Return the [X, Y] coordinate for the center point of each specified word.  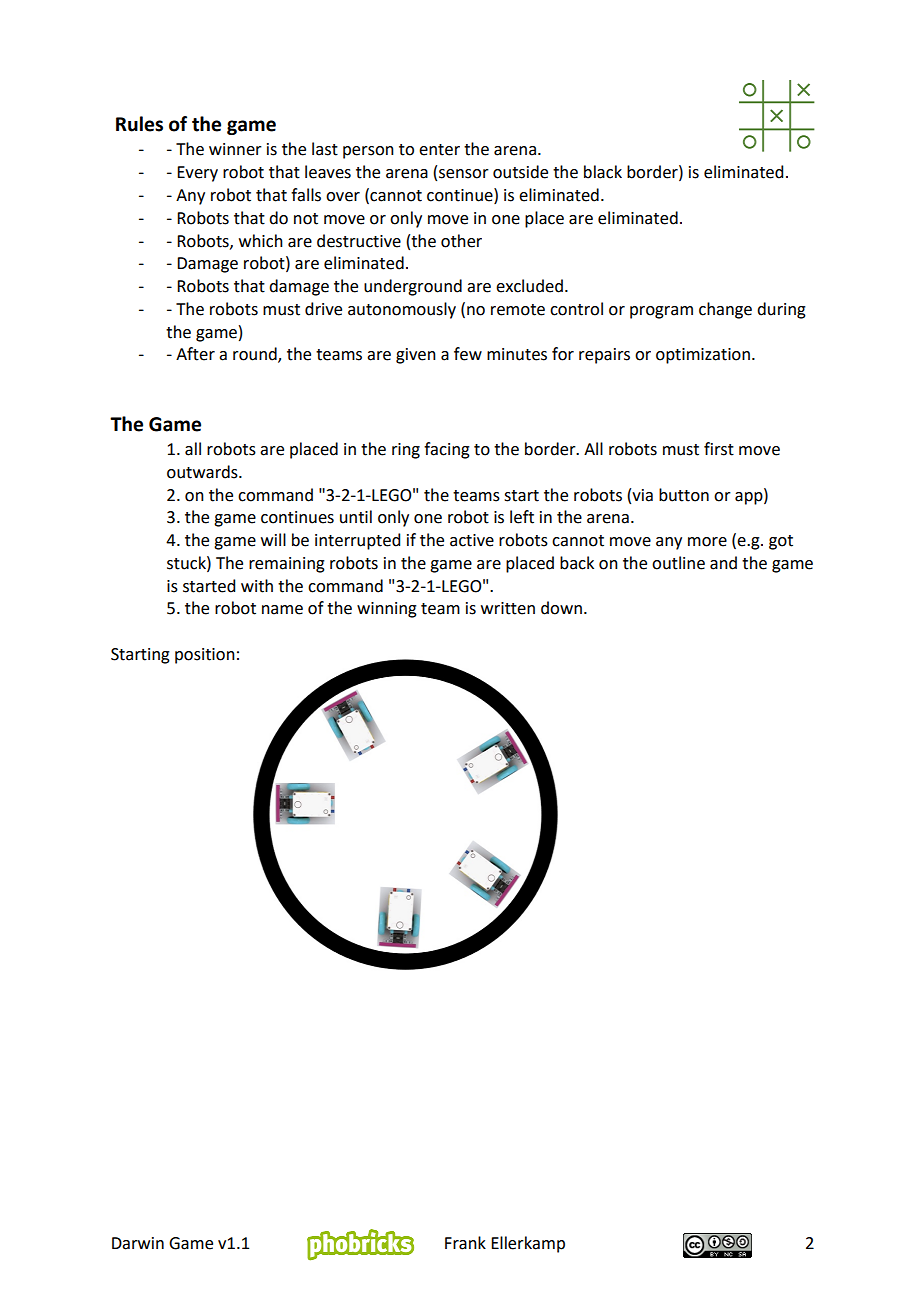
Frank [465, 1243]
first [719, 449]
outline [678, 563]
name [282, 610]
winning [387, 610]
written [508, 608]
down [561, 608]
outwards [203, 472]
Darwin [138, 1243]
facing [447, 450]
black [603, 172]
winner [235, 149]
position [205, 656]
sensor [464, 174]
